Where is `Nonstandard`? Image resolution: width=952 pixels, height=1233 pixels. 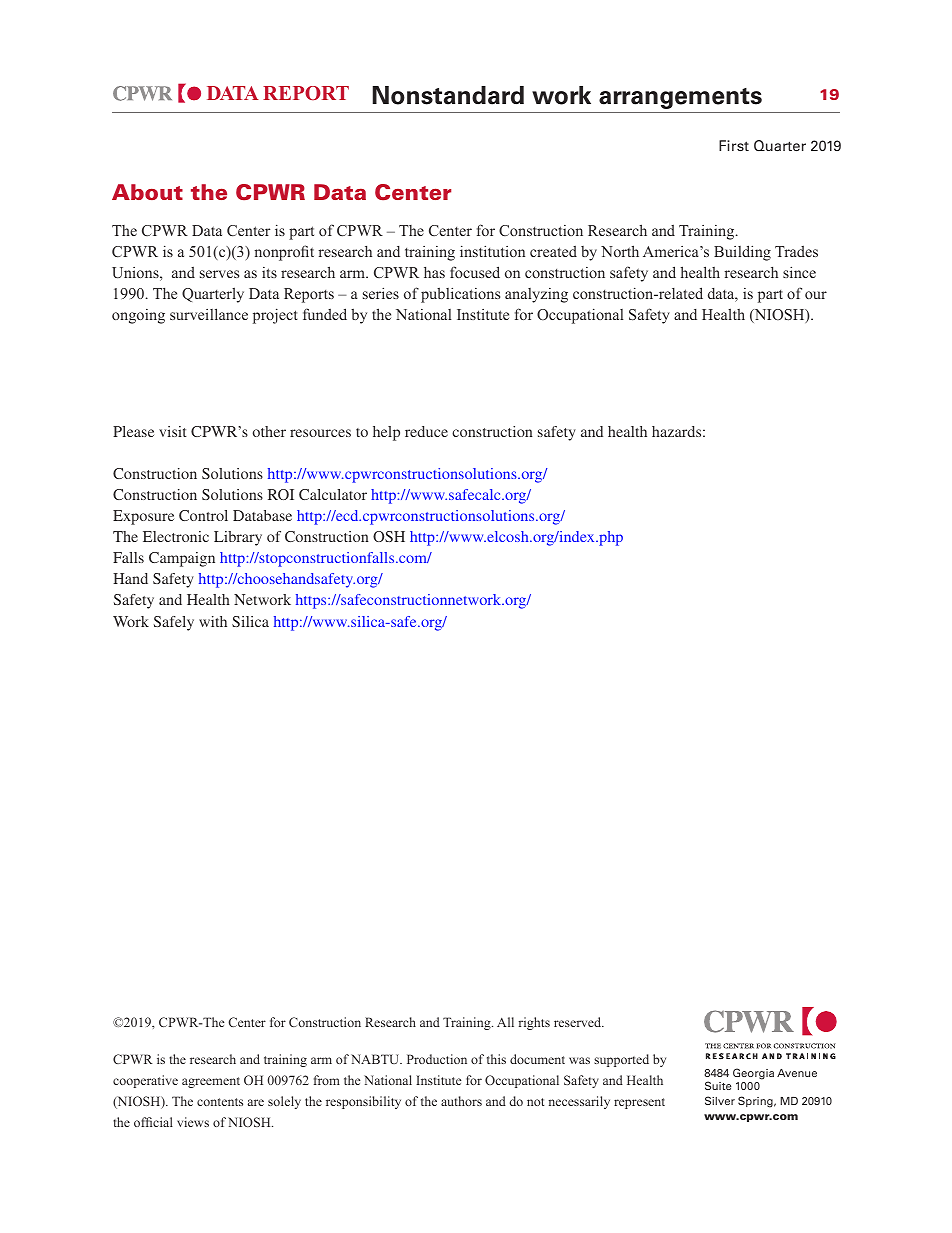
Nonstandard is located at coordinates (448, 95).
